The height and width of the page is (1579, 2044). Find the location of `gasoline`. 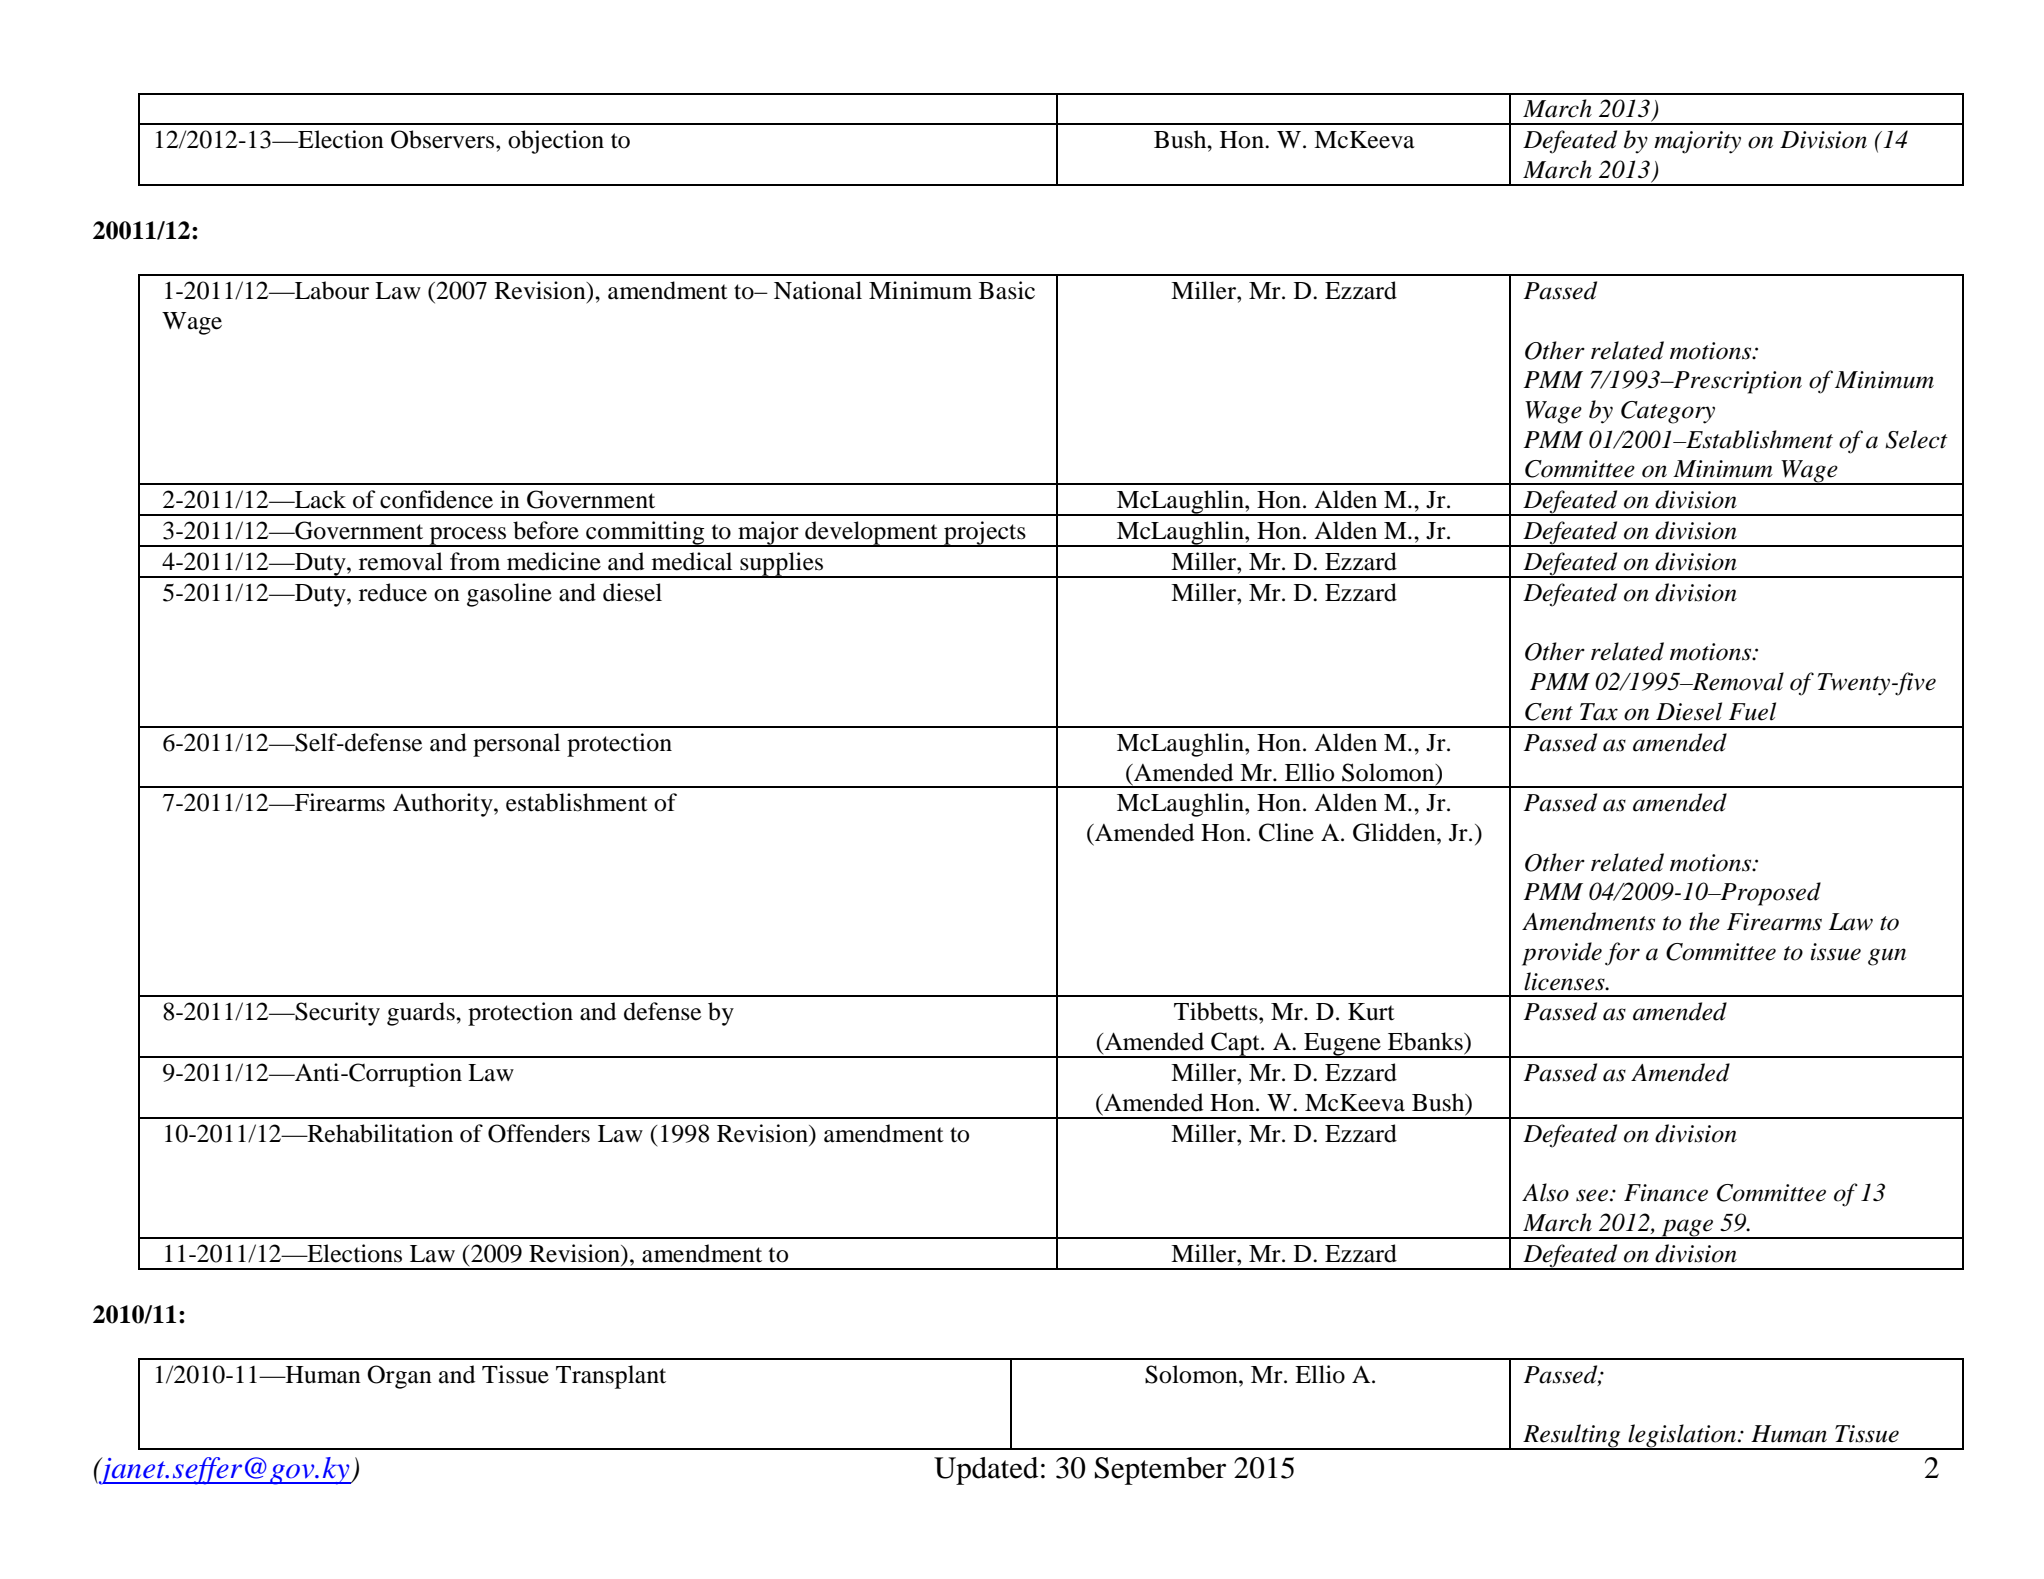

gasoline is located at coordinates (509, 595).
